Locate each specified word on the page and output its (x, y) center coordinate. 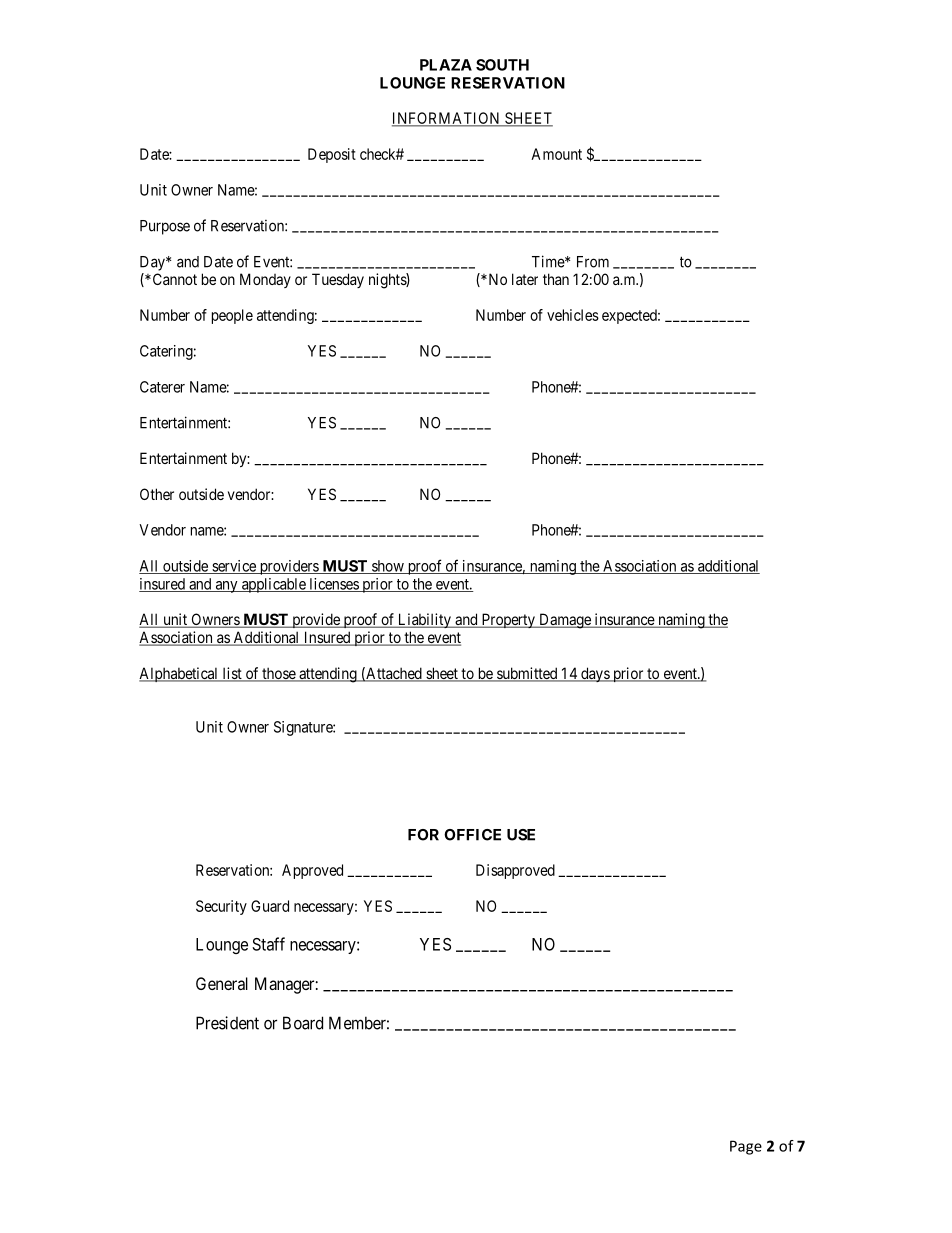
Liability (424, 620)
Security (221, 907)
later (525, 279)
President (227, 1023)
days (595, 674)
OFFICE (472, 835)
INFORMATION (447, 119)
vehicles (573, 315)
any (226, 587)
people (232, 316)
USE (521, 835)
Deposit (332, 155)
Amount (556, 154)
